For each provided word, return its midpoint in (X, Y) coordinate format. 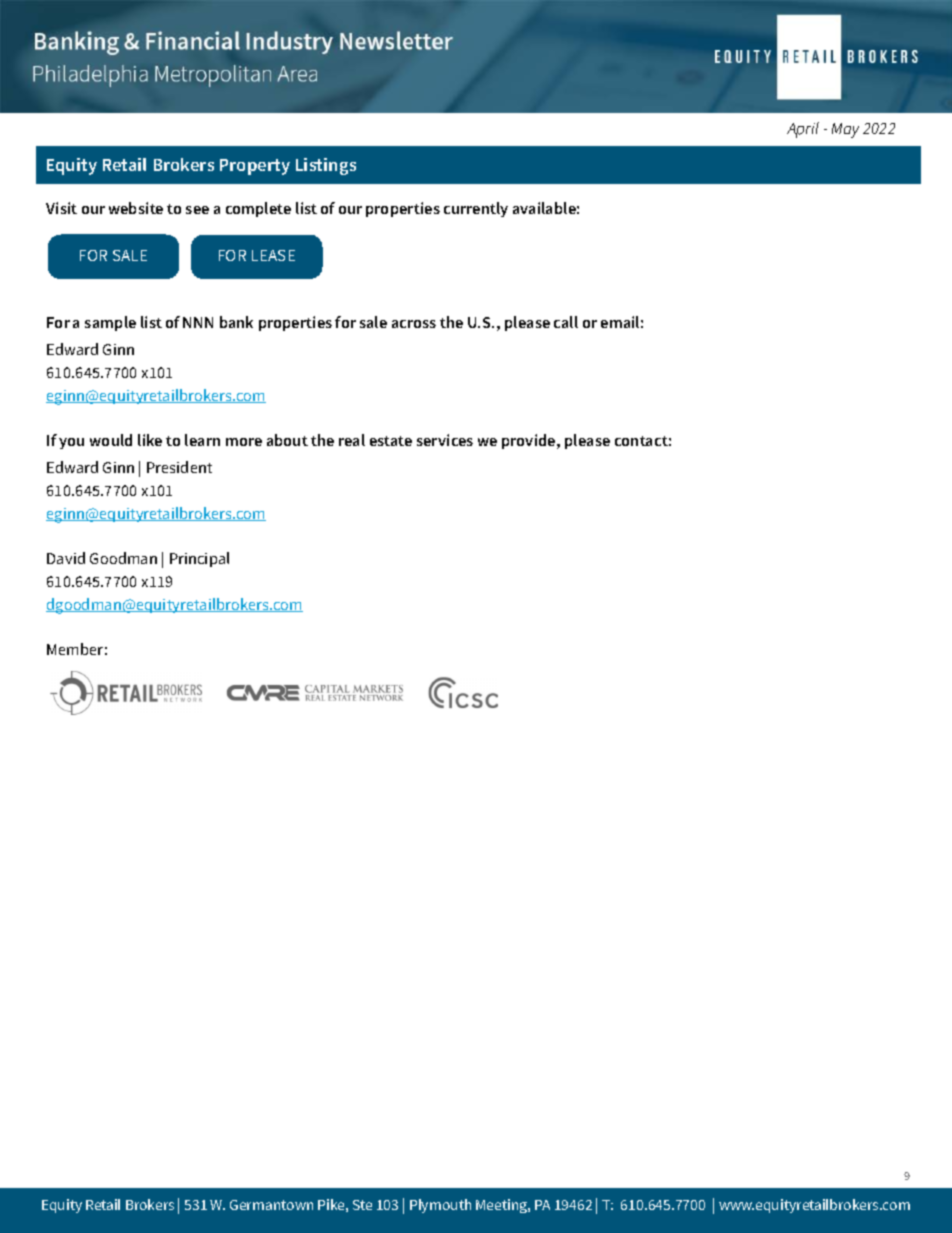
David (66, 558)
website (136, 208)
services (445, 440)
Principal (199, 559)
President (179, 467)
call (566, 322)
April (803, 130)
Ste (362, 1205)
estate (391, 441)
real (352, 440)
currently (476, 209)
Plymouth (440, 1206)
